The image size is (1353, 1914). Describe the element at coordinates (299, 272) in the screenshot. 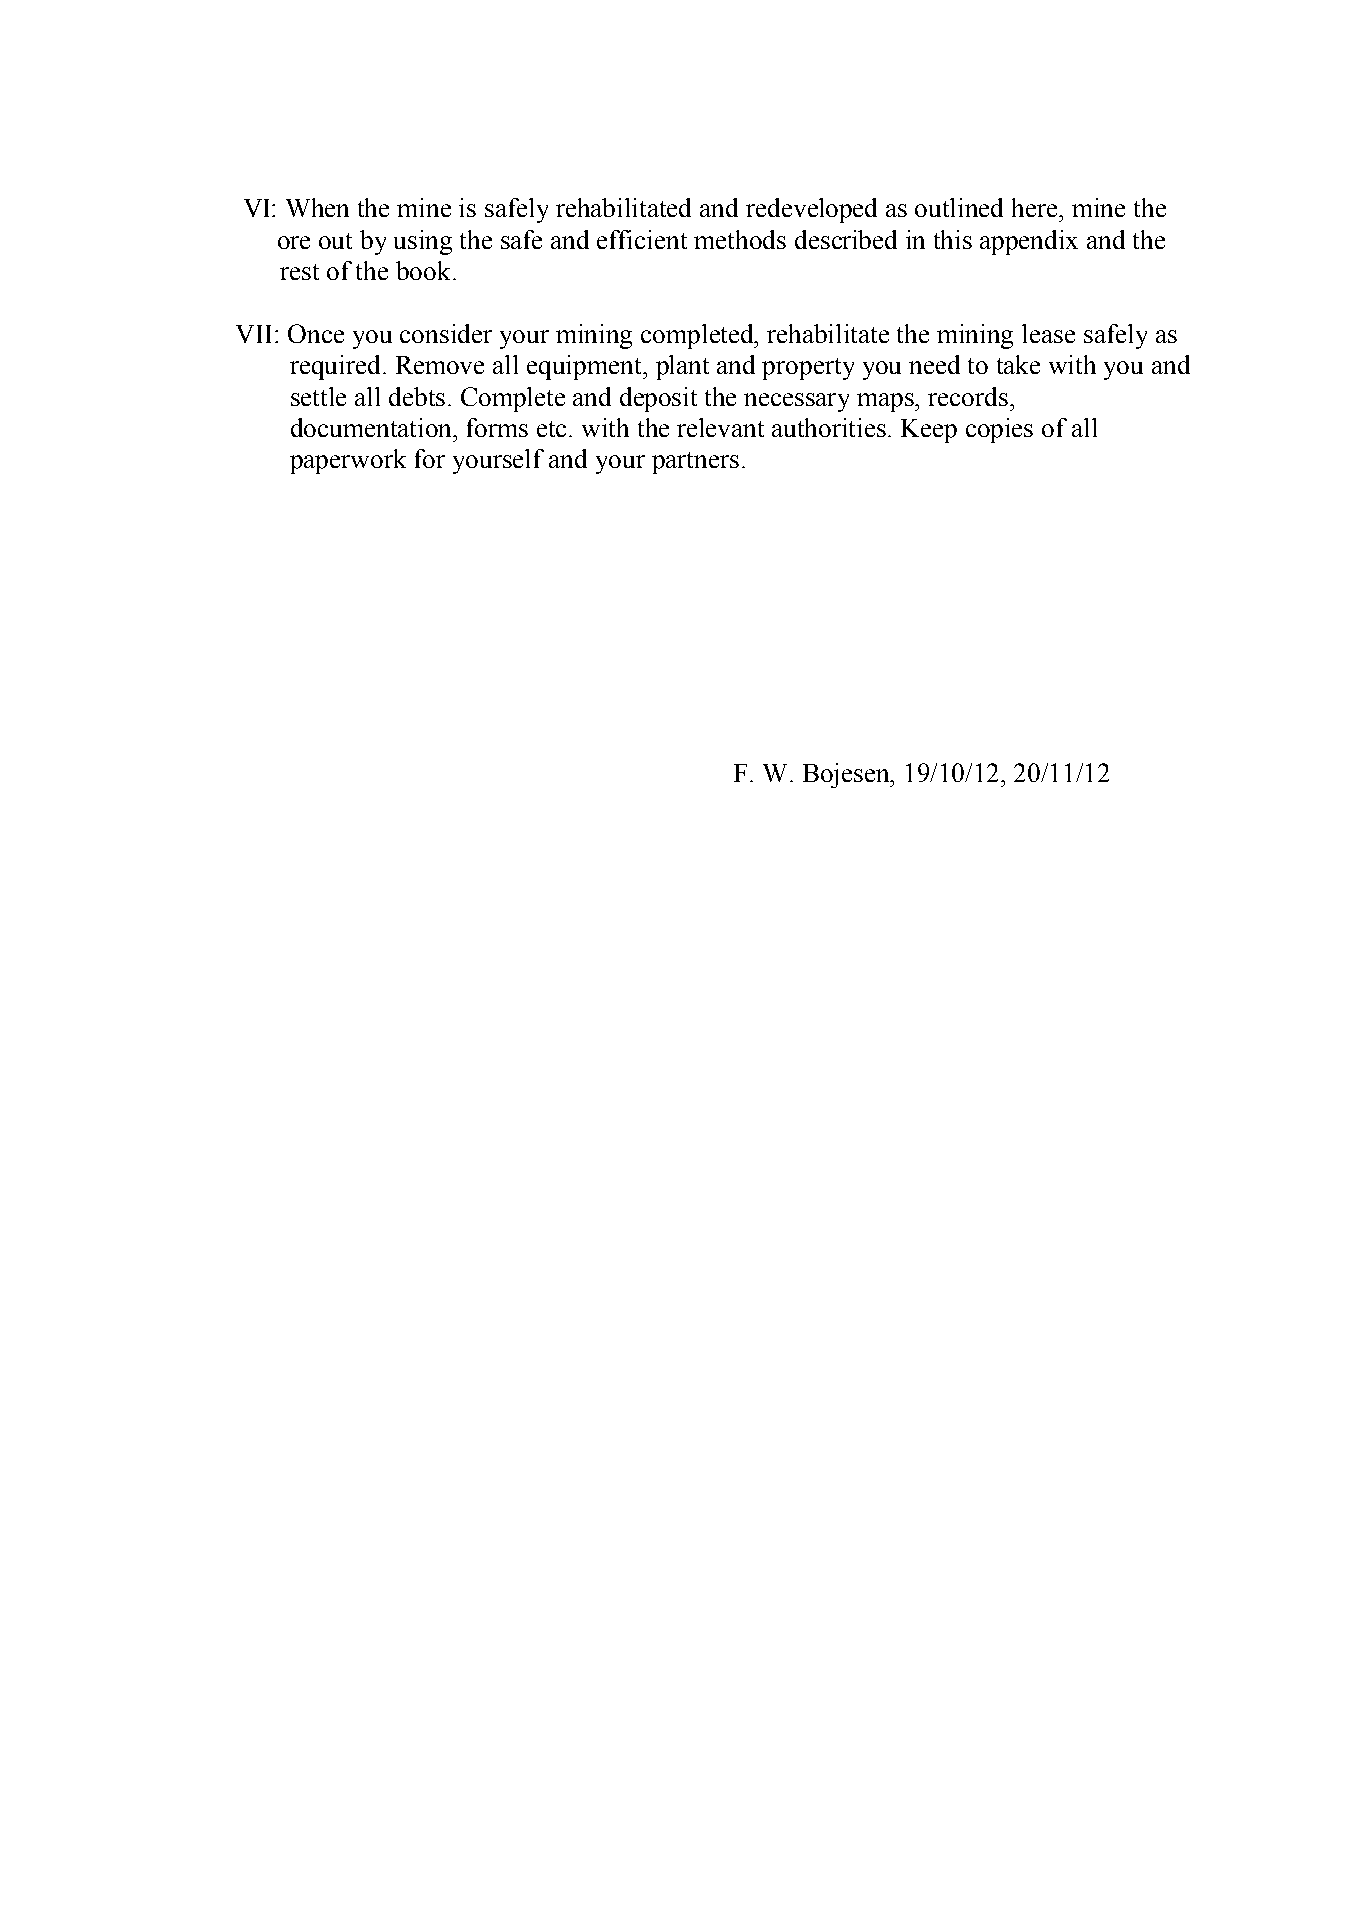

I see `rest` at that location.
